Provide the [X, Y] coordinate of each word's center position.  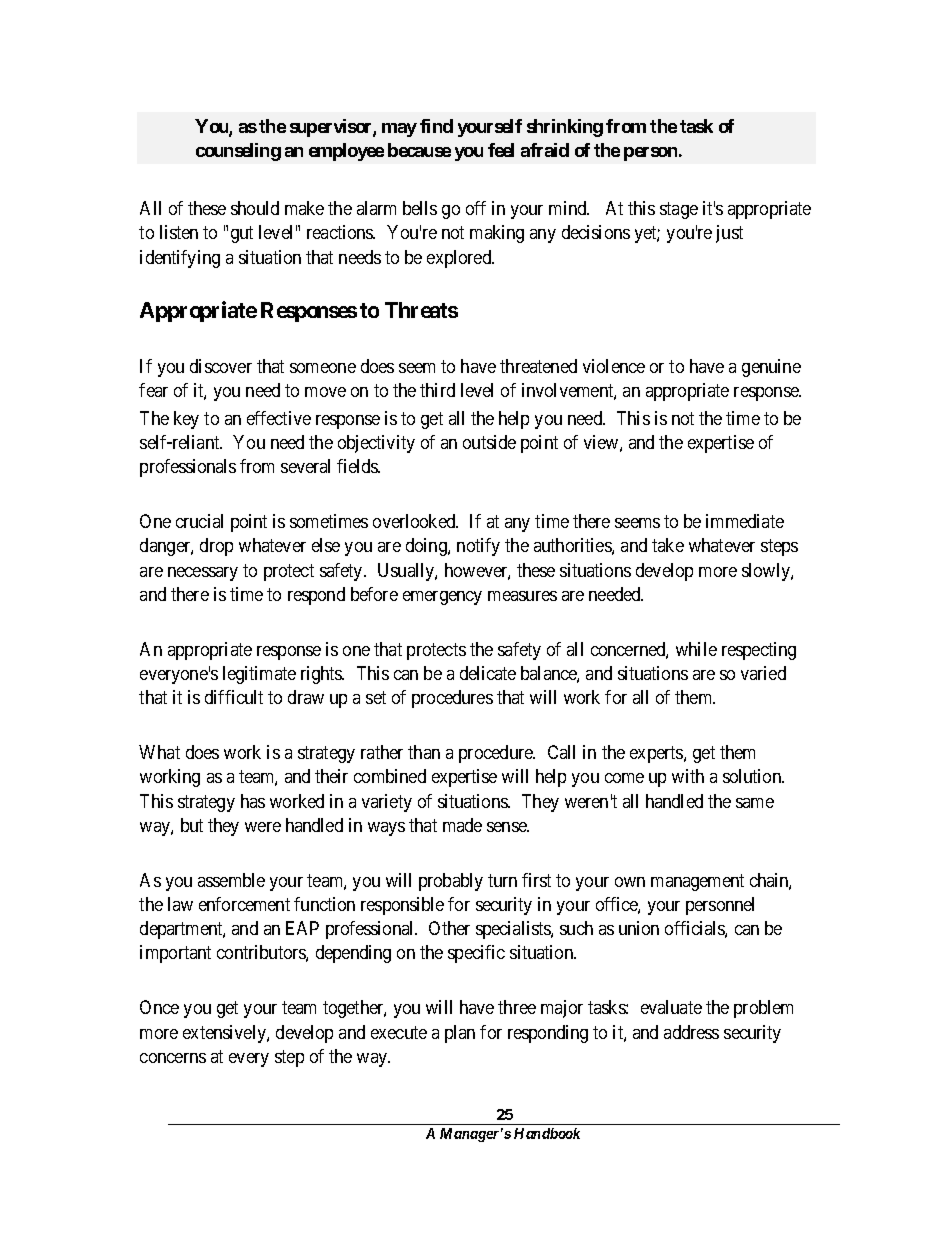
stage [679, 210]
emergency [442, 598]
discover [221, 366]
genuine [771, 368]
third [437, 390]
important [175, 954]
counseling [238, 152]
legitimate [259, 675]
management [697, 882]
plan [460, 1034]
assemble [231, 880]
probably [451, 882]
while [696, 649]
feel [501, 150]
